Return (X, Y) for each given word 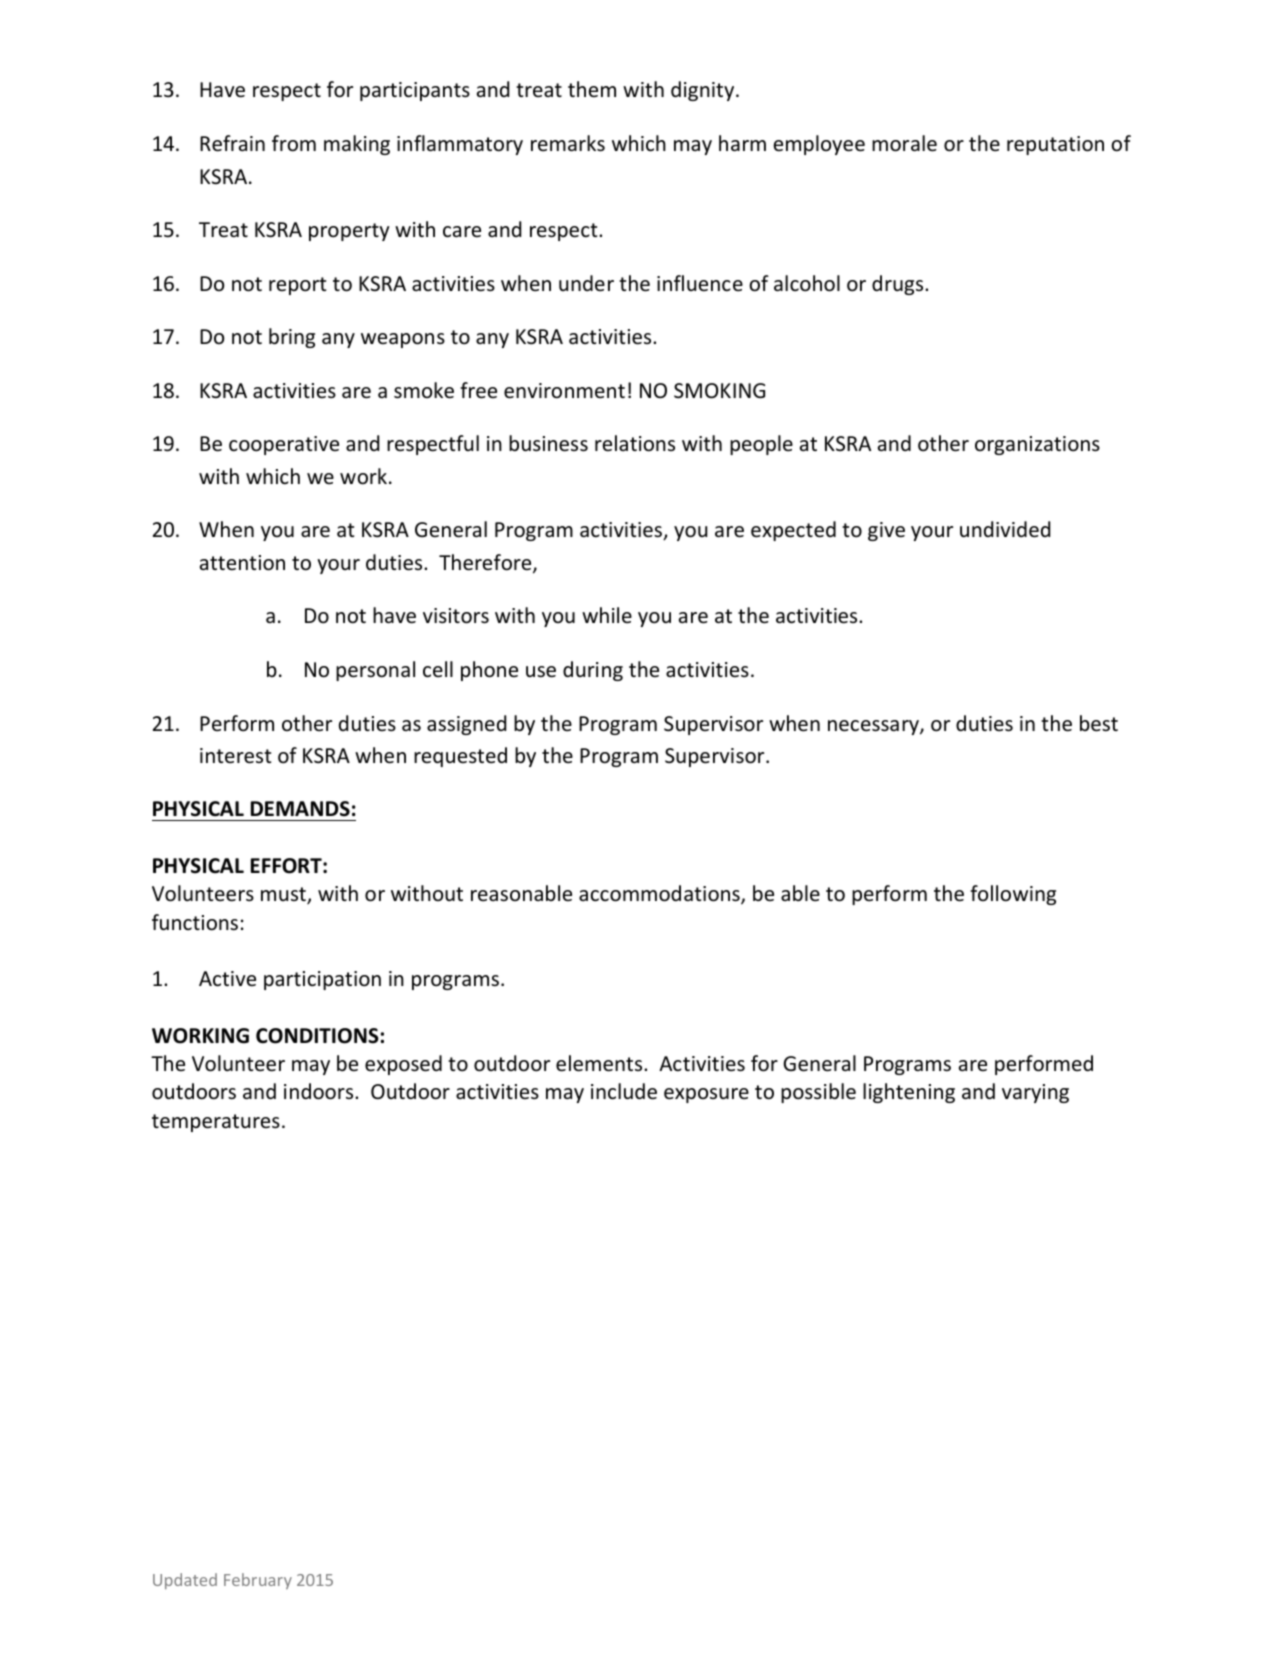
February (258, 1581)
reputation (1055, 145)
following (1013, 895)
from (294, 143)
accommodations (660, 894)
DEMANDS (300, 809)
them (592, 89)
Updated (185, 1581)
